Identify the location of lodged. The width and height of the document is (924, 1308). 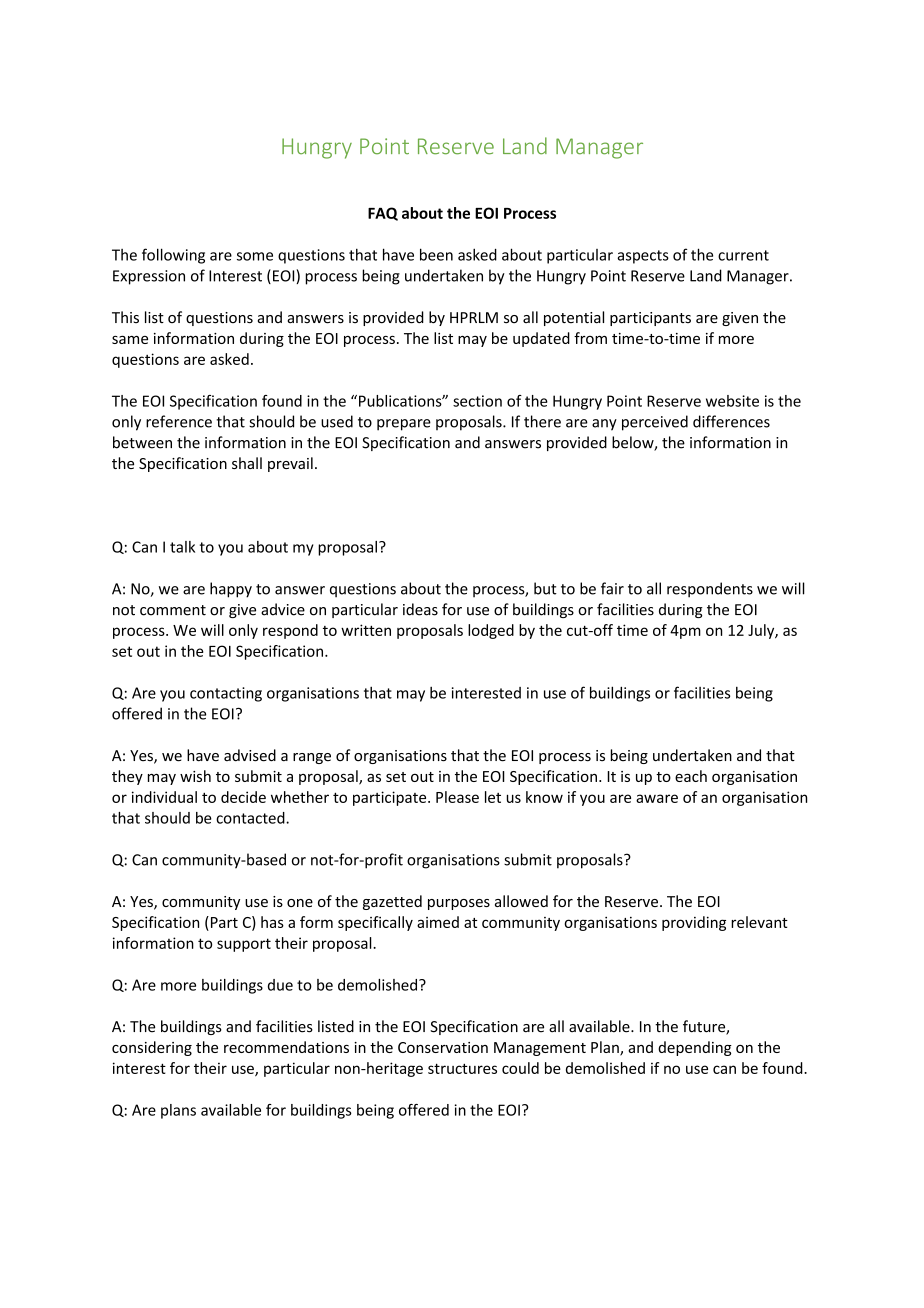
(491, 631).
